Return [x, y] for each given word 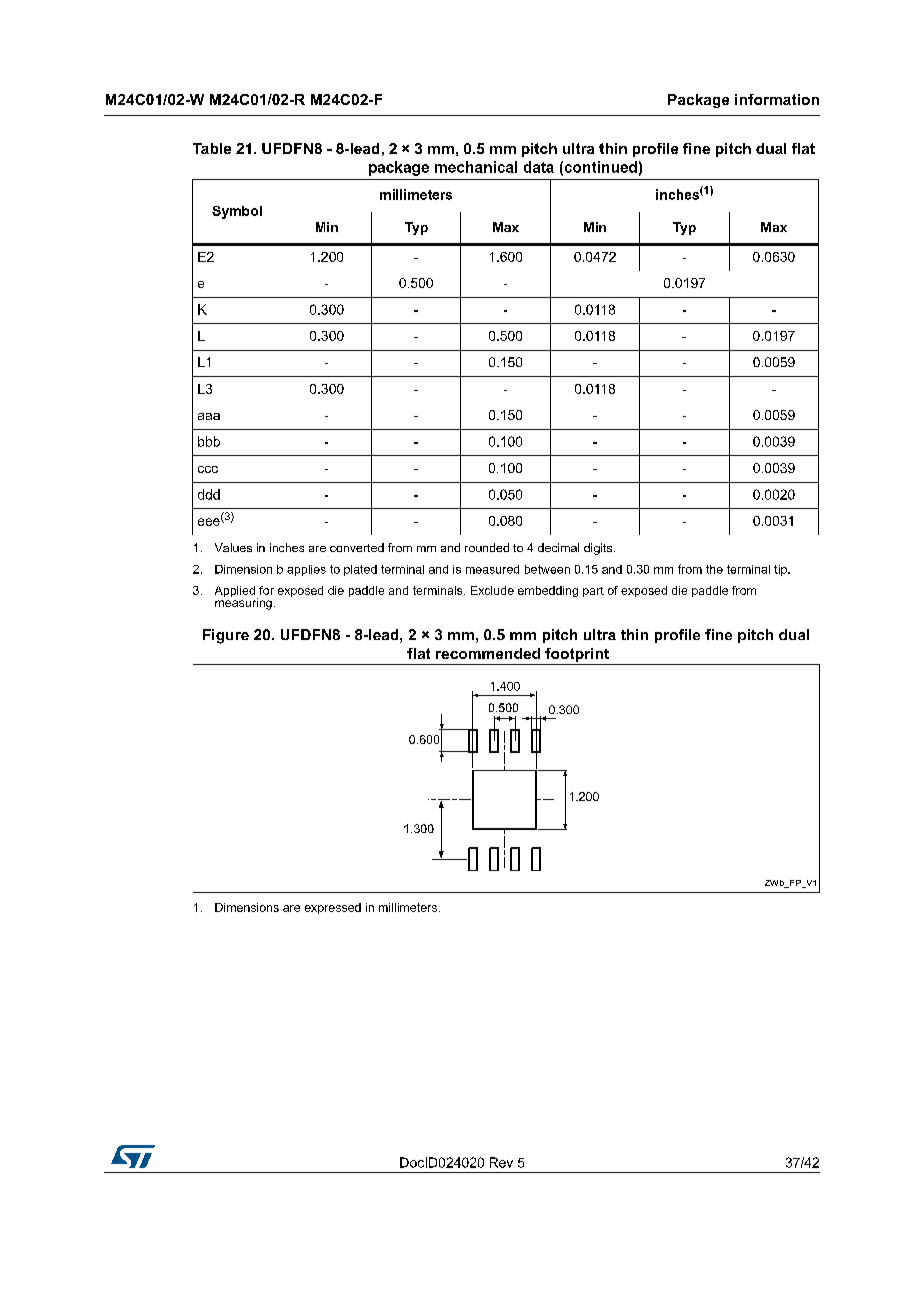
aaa [209, 416]
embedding [548, 591]
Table [212, 148]
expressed [333, 908]
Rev [501, 1162]
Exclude [492, 590]
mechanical [476, 167]
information [777, 99]
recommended [488, 653]
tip [781, 570]
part [593, 592]
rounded [487, 547]
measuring [243, 603]
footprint [577, 655]
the [714, 569]
